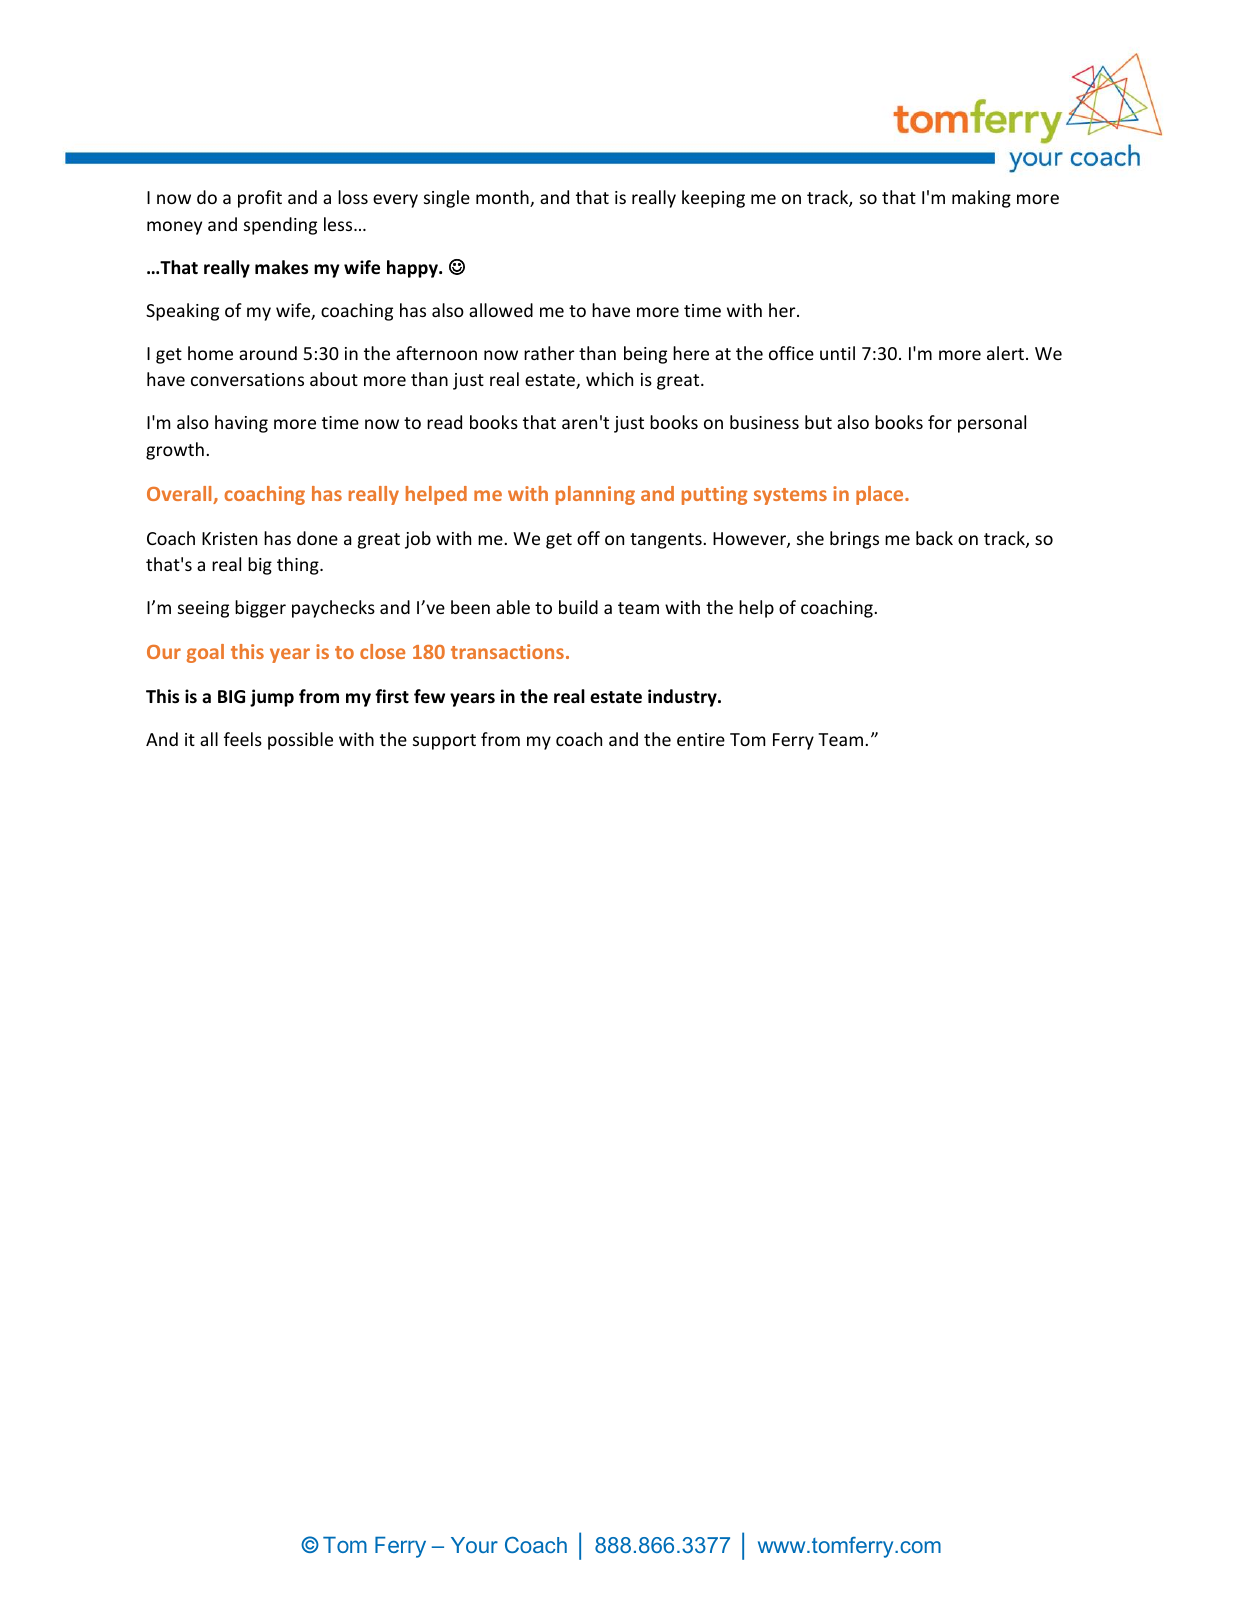  What do you see at coordinates (429, 696) in the screenshot?
I see `few` at bounding box center [429, 696].
